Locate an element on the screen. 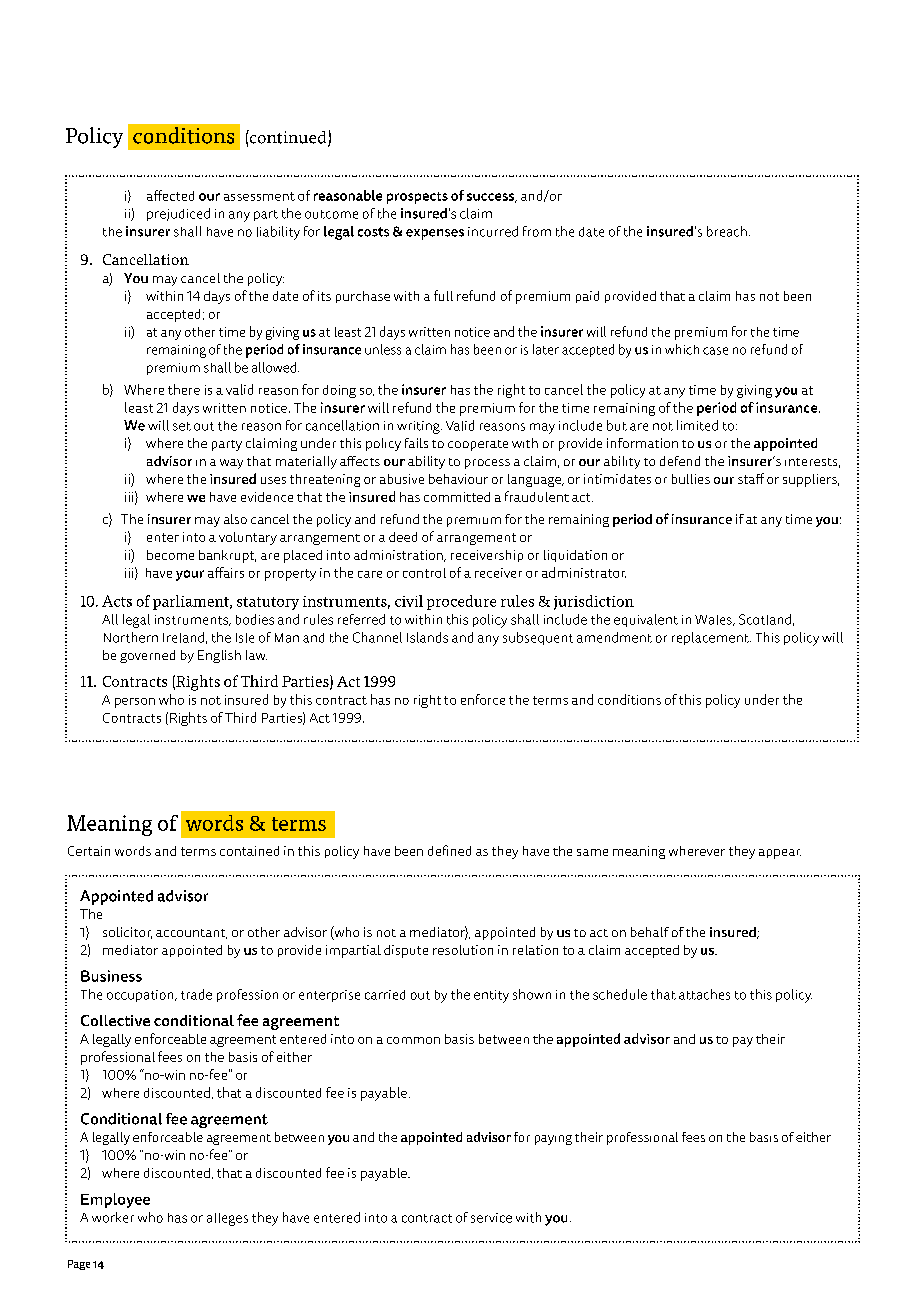 This screenshot has height=1308, width=924. expenses is located at coordinates (435, 234).
